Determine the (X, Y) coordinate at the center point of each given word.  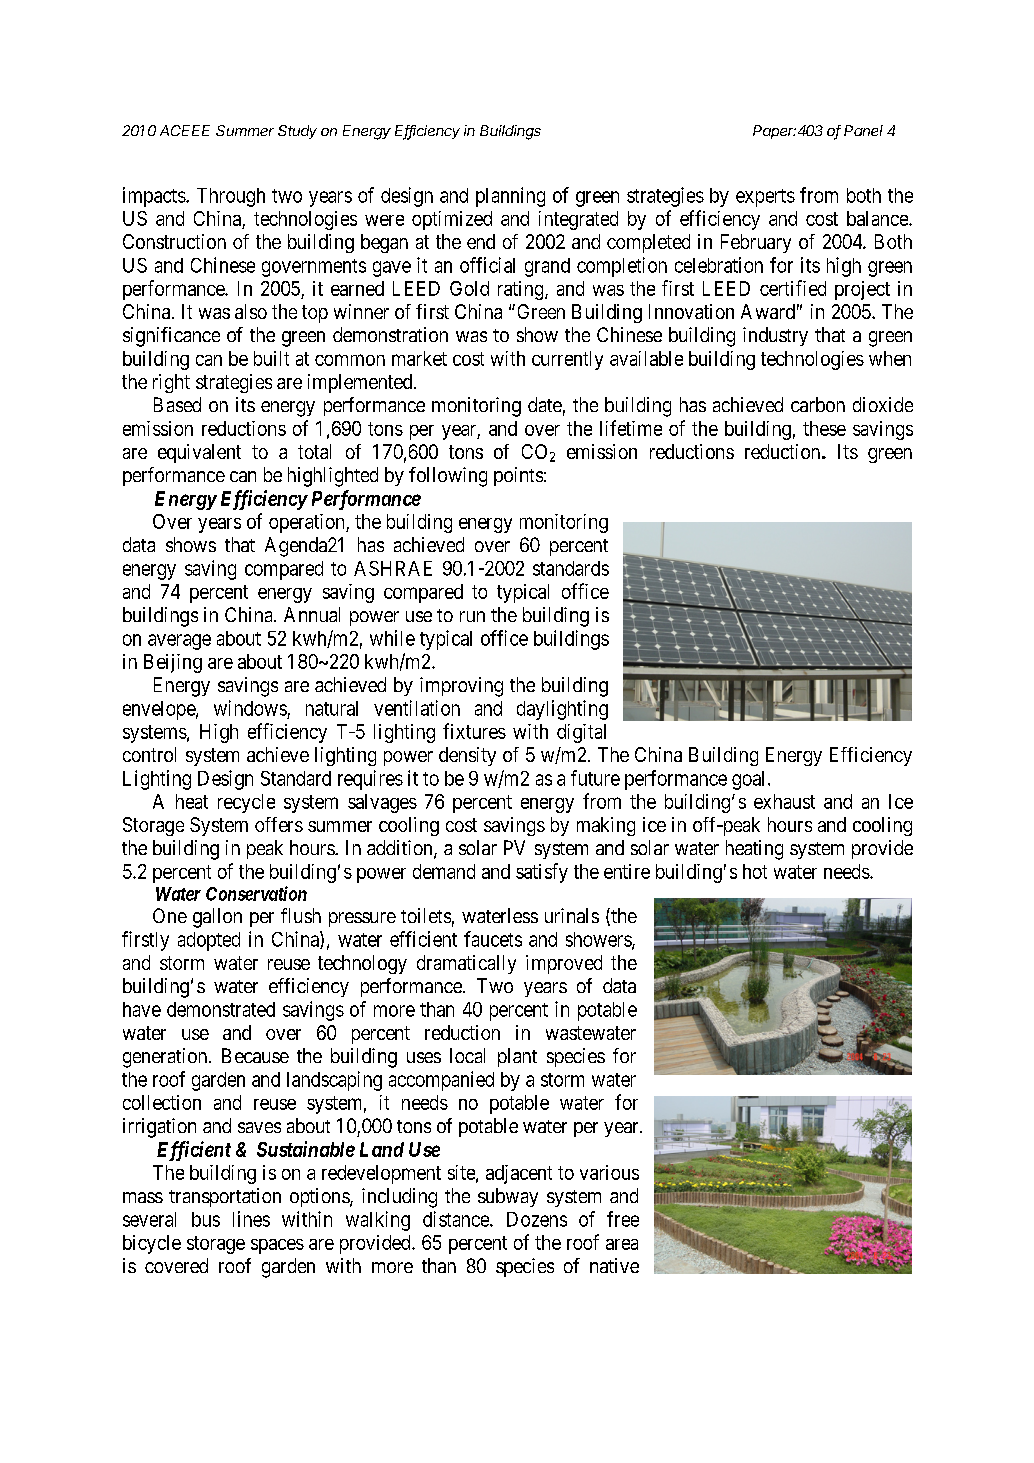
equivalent (199, 453)
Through (231, 197)
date (545, 404)
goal (750, 780)
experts (765, 198)
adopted (209, 941)
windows (250, 708)
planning (510, 197)
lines (251, 1219)
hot (755, 871)
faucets (493, 939)
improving (461, 687)
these (824, 428)
